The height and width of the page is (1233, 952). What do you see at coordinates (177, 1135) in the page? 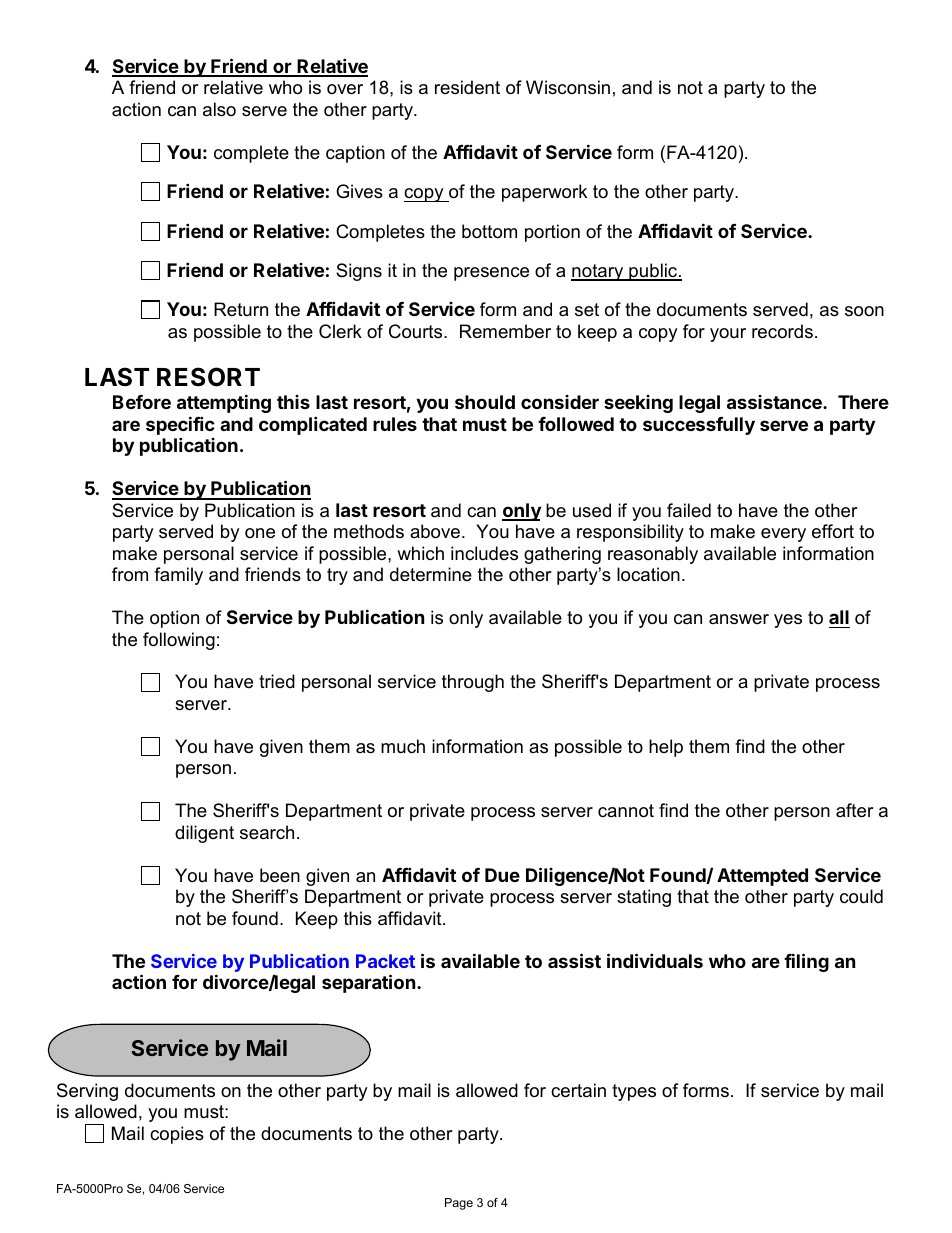
I see `copies` at bounding box center [177, 1135].
